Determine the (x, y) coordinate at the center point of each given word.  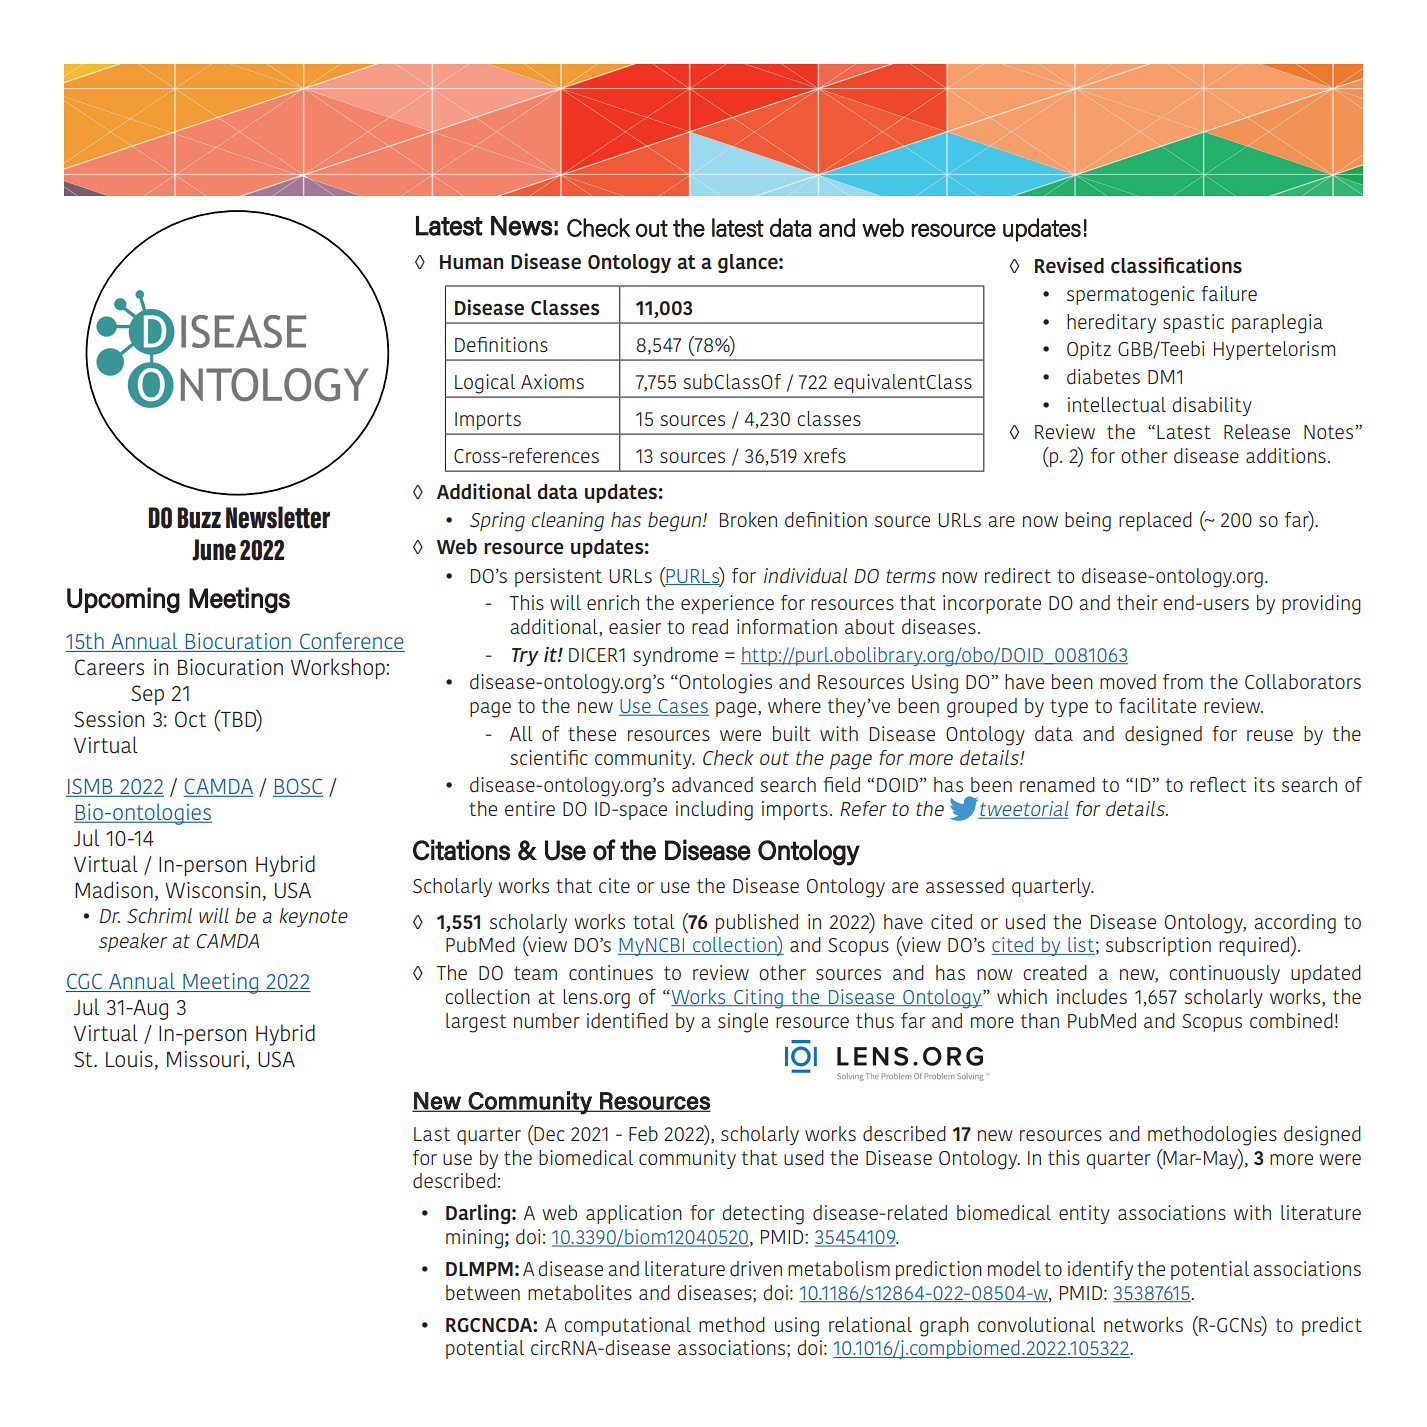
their (1137, 602)
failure (1229, 294)
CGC (85, 982)
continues (611, 972)
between (483, 1292)
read (710, 626)
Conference (351, 642)
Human (471, 262)
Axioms (552, 381)
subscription (1158, 946)
